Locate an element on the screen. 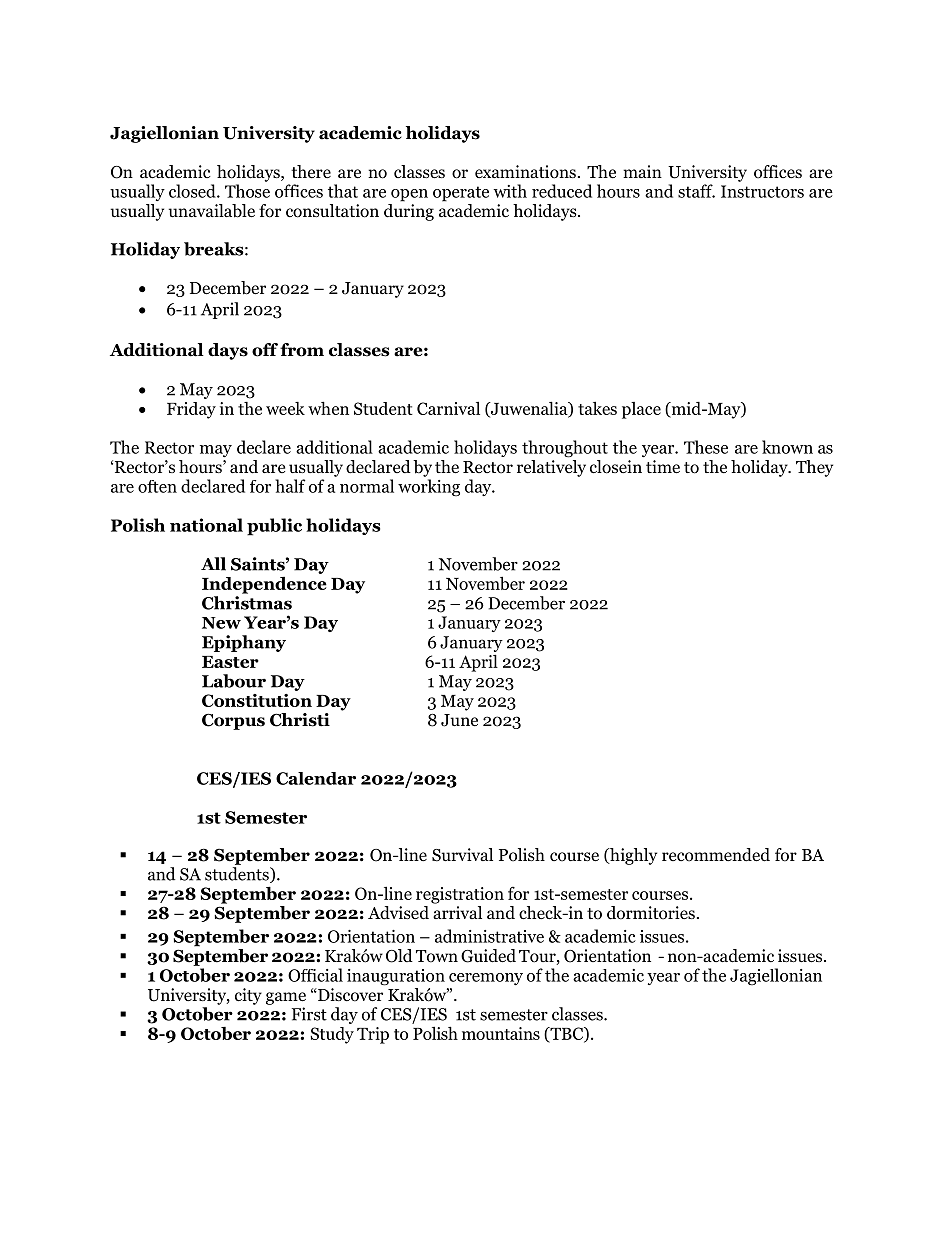  Instructors is located at coordinates (762, 191).
